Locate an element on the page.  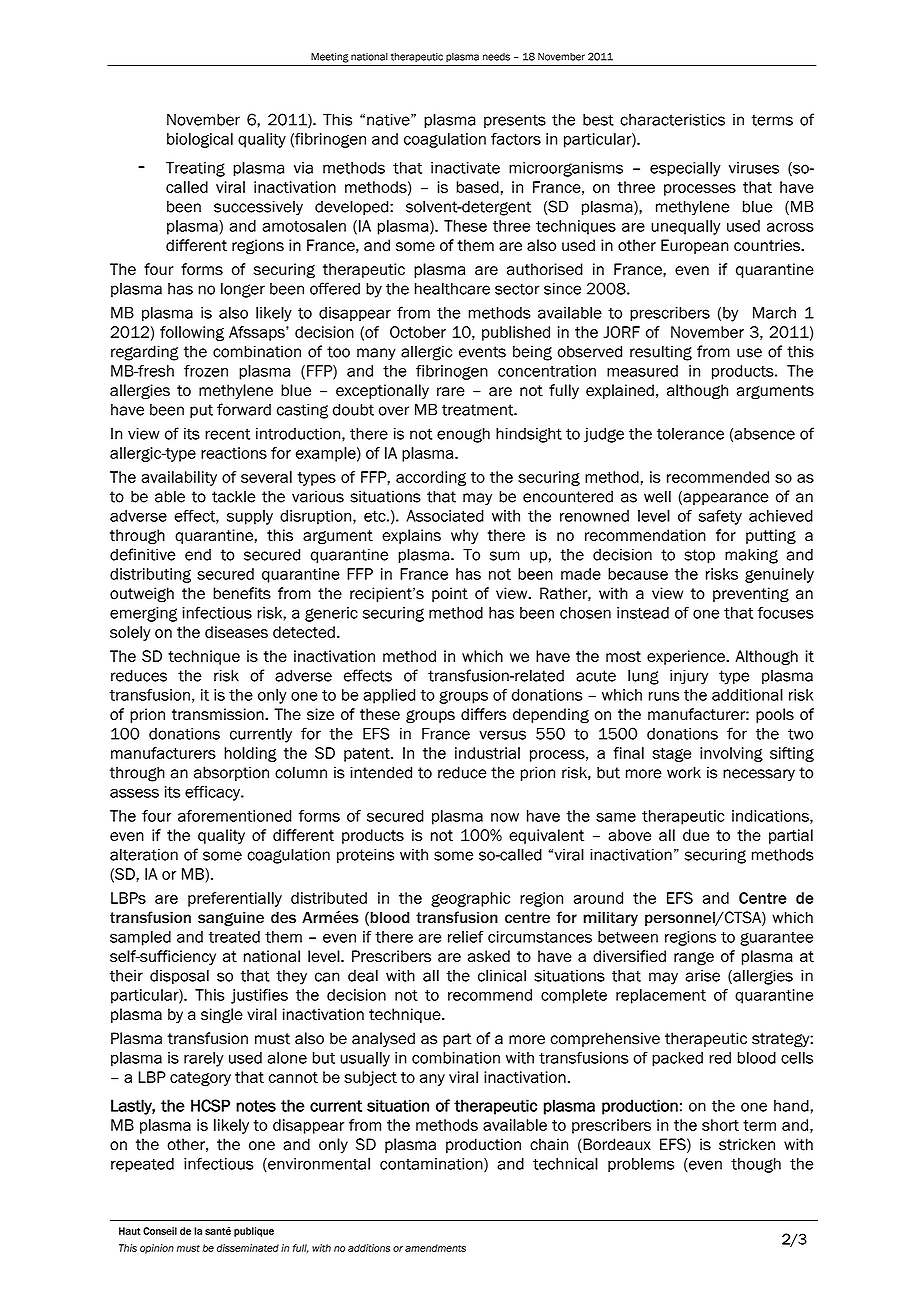
diseases is located at coordinates (236, 632).
